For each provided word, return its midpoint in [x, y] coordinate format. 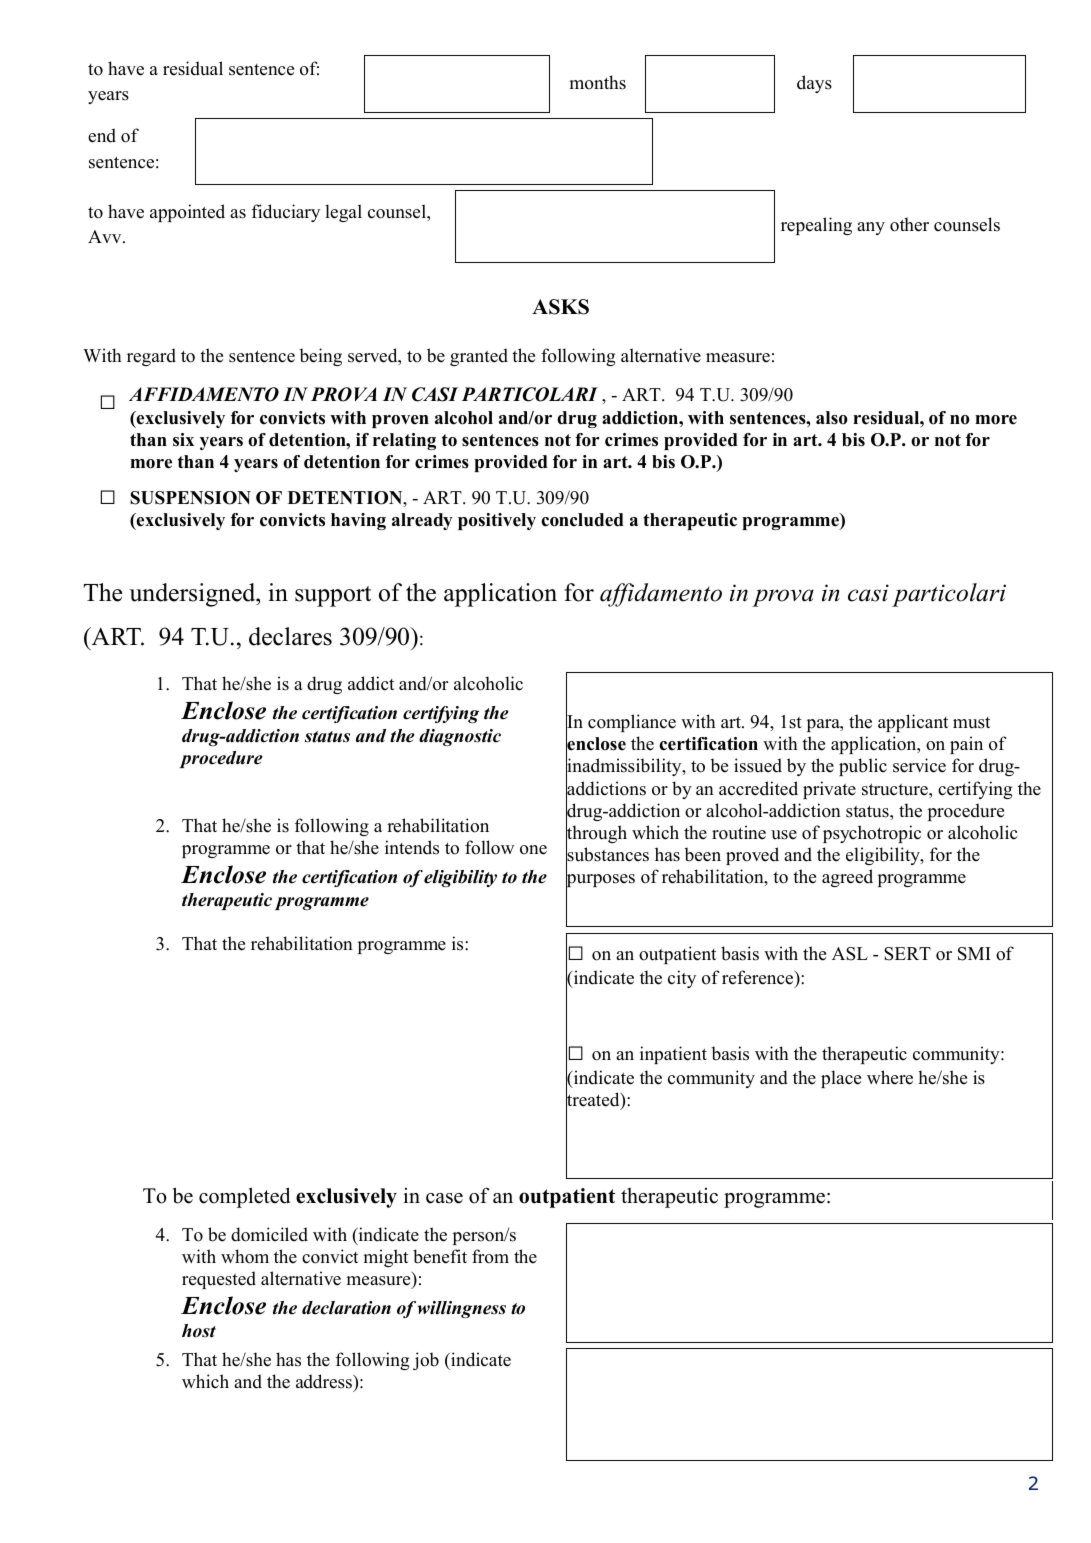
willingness [462, 1309]
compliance [632, 723]
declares [290, 636]
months [597, 82]
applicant [913, 723]
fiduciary [286, 213]
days [814, 84]
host [199, 1331]
